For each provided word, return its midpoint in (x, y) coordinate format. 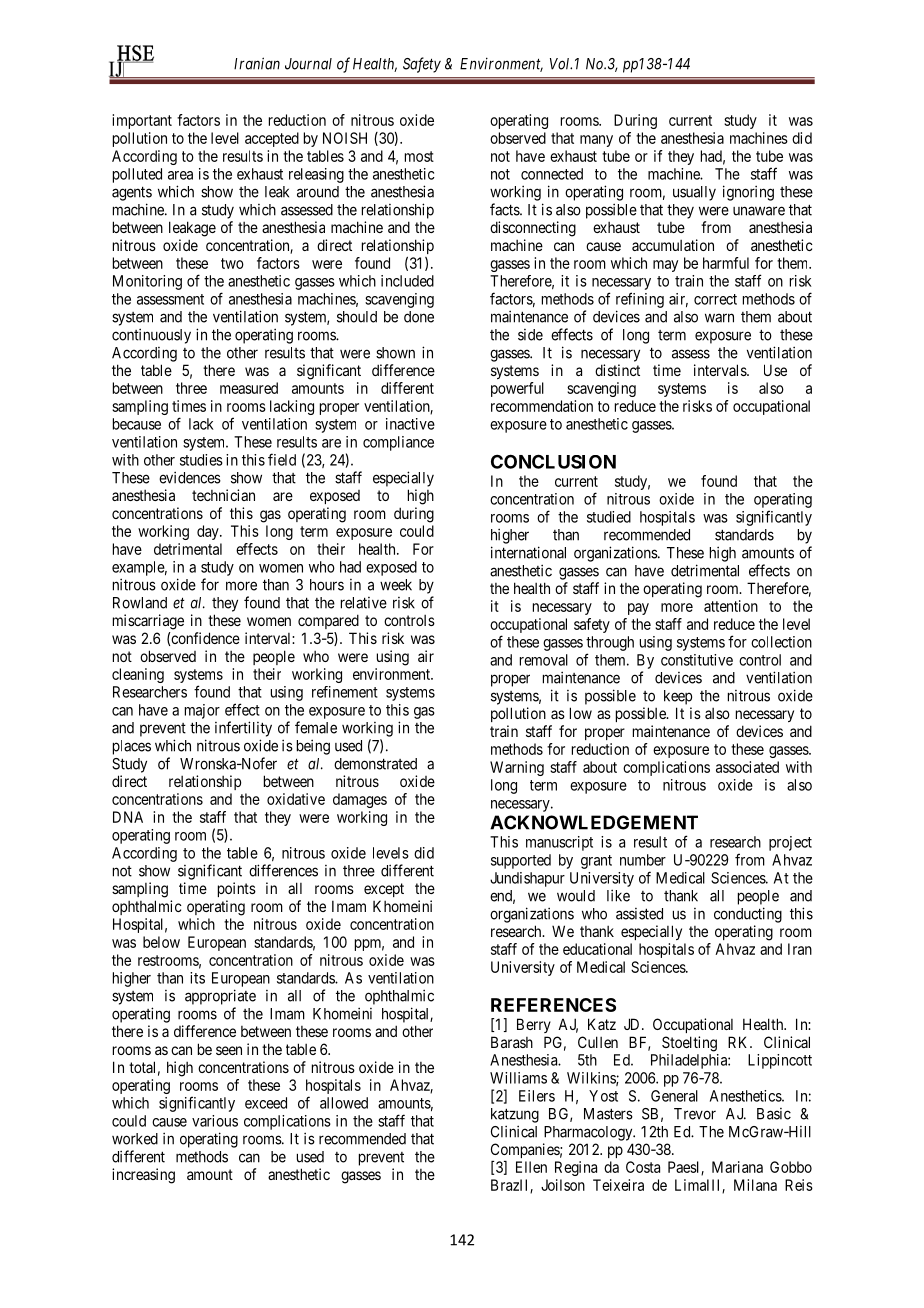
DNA (128, 817)
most (419, 156)
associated (747, 767)
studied (609, 517)
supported (521, 861)
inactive (410, 424)
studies (201, 460)
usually (694, 193)
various (215, 1121)
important (142, 121)
